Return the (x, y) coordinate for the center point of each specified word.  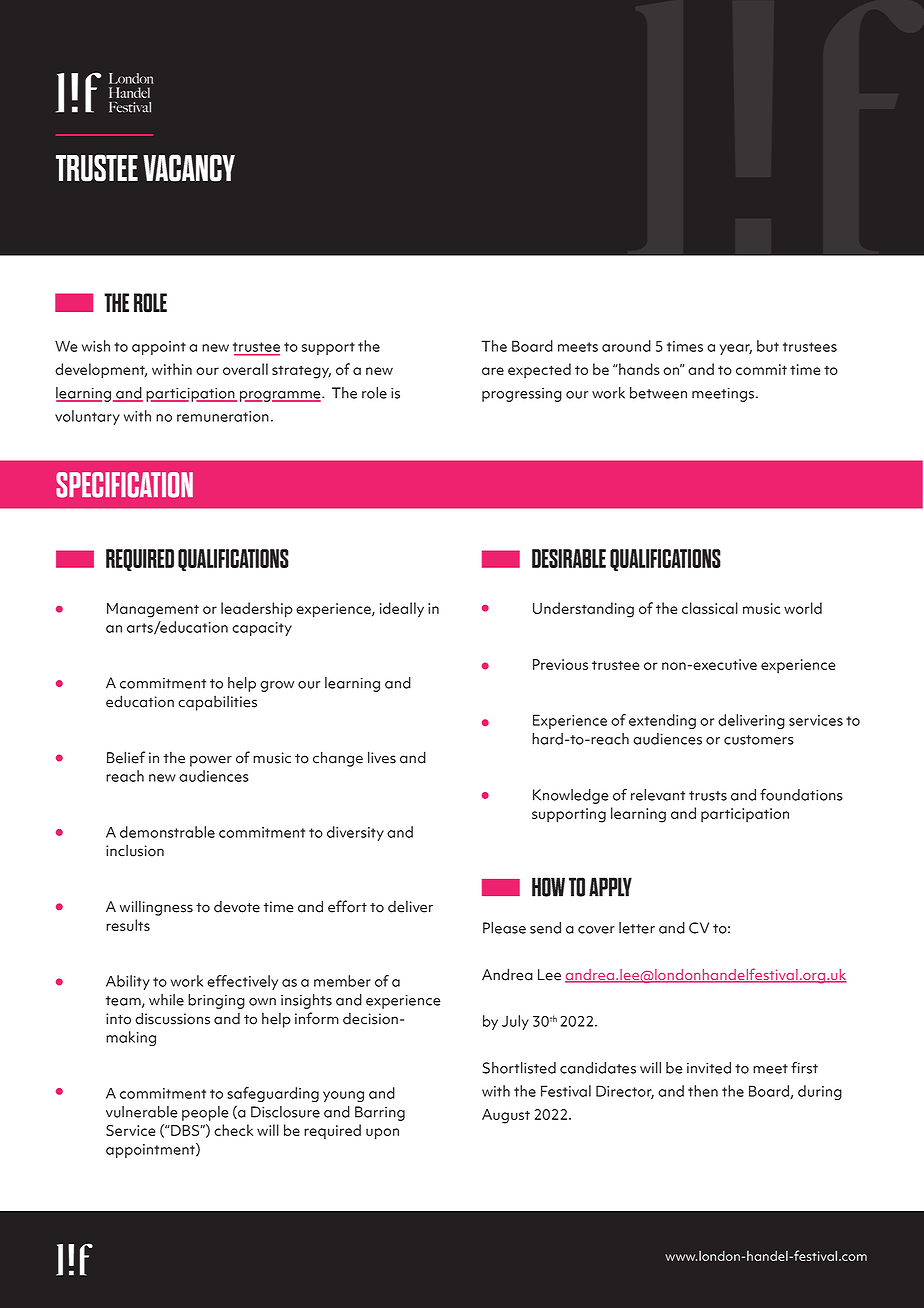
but (768, 346)
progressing (522, 395)
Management (153, 610)
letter (637, 928)
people (205, 1113)
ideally (402, 610)
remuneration (223, 416)
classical (710, 608)
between (658, 393)
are (493, 371)
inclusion (135, 851)
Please (504, 928)
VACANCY (189, 168)
